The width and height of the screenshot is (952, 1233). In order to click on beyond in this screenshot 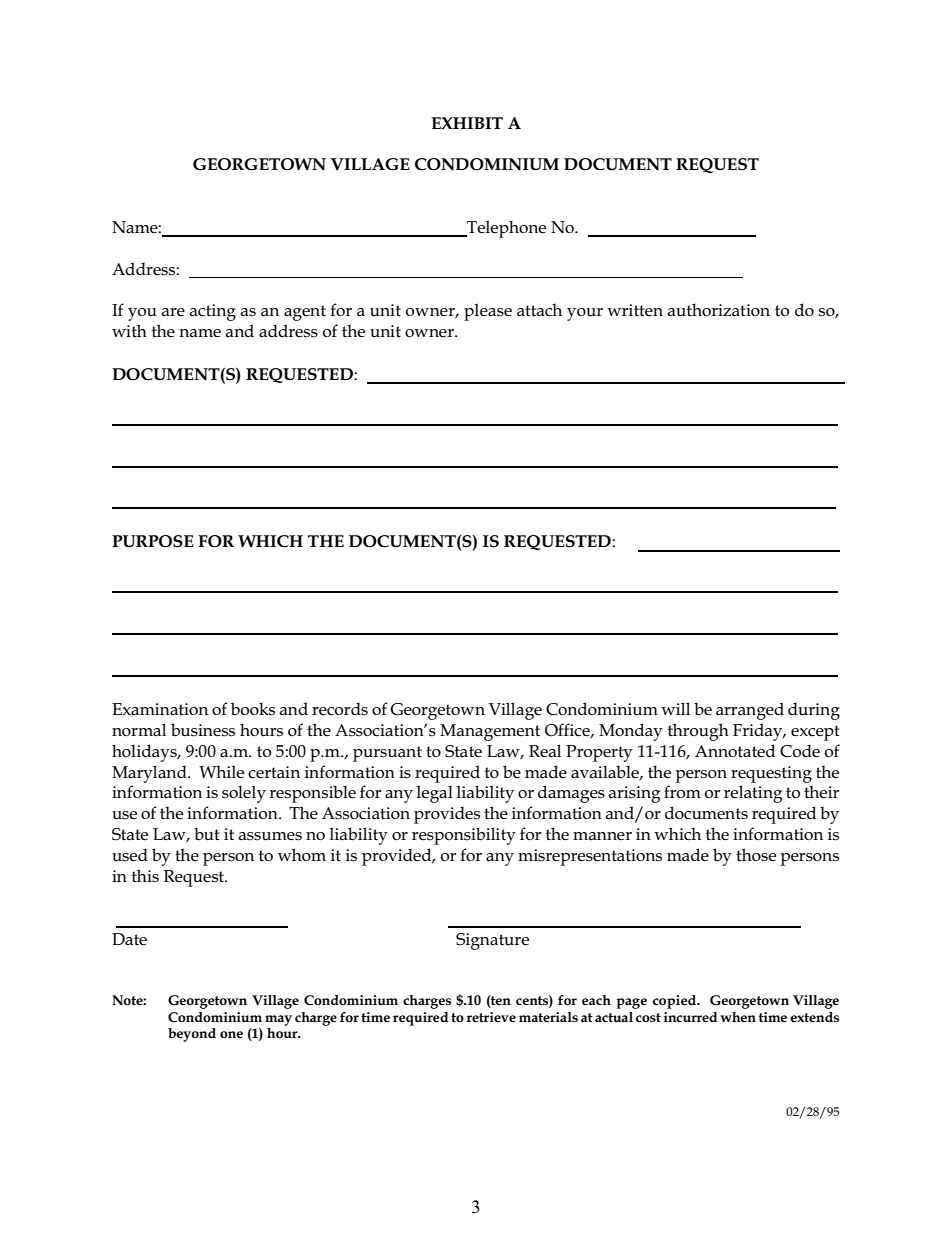, I will do `click(192, 1035)`.
